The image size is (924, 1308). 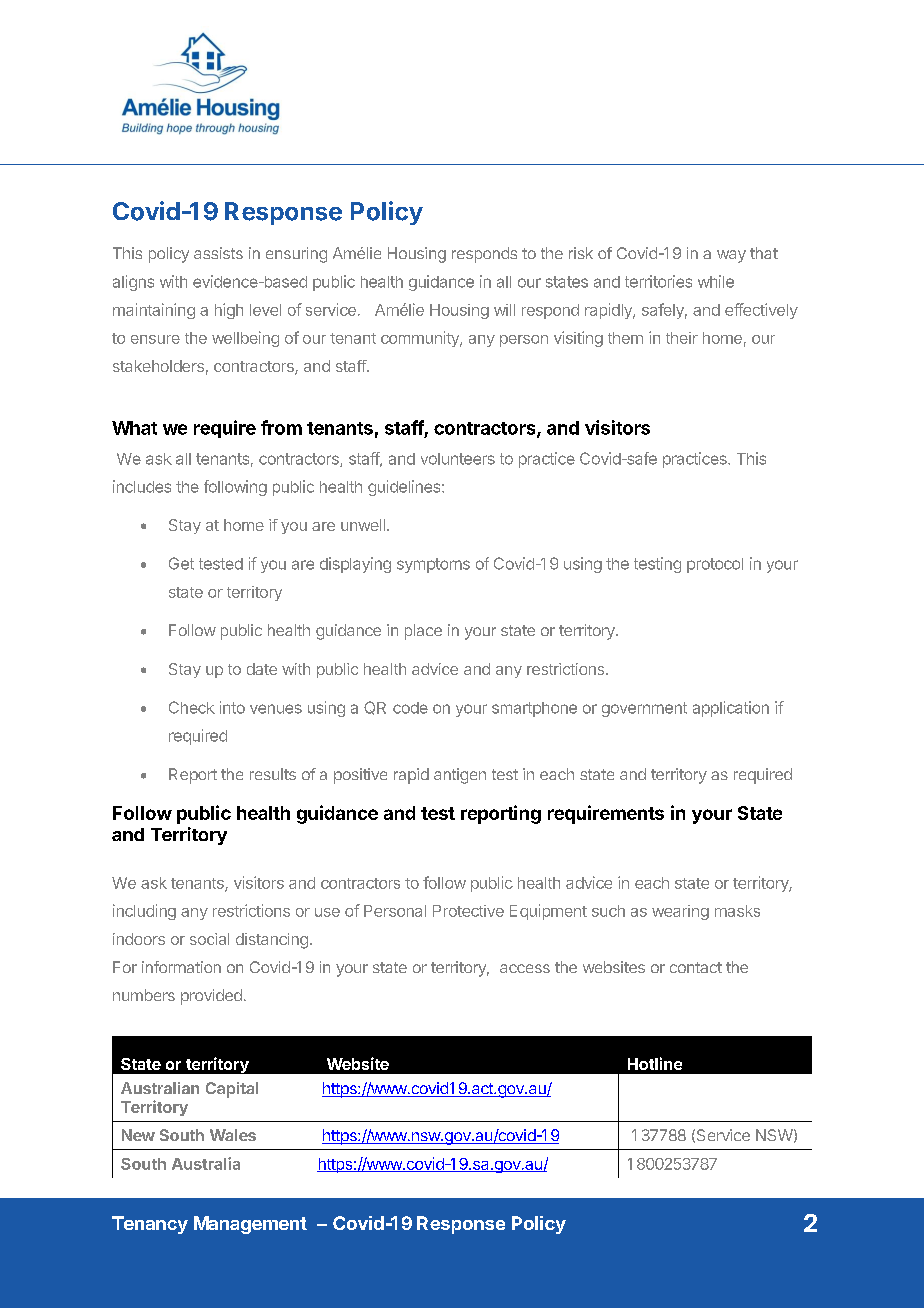 What do you see at coordinates (731, 709) in the image?
I see `application` at bounding box center [731, 709].
